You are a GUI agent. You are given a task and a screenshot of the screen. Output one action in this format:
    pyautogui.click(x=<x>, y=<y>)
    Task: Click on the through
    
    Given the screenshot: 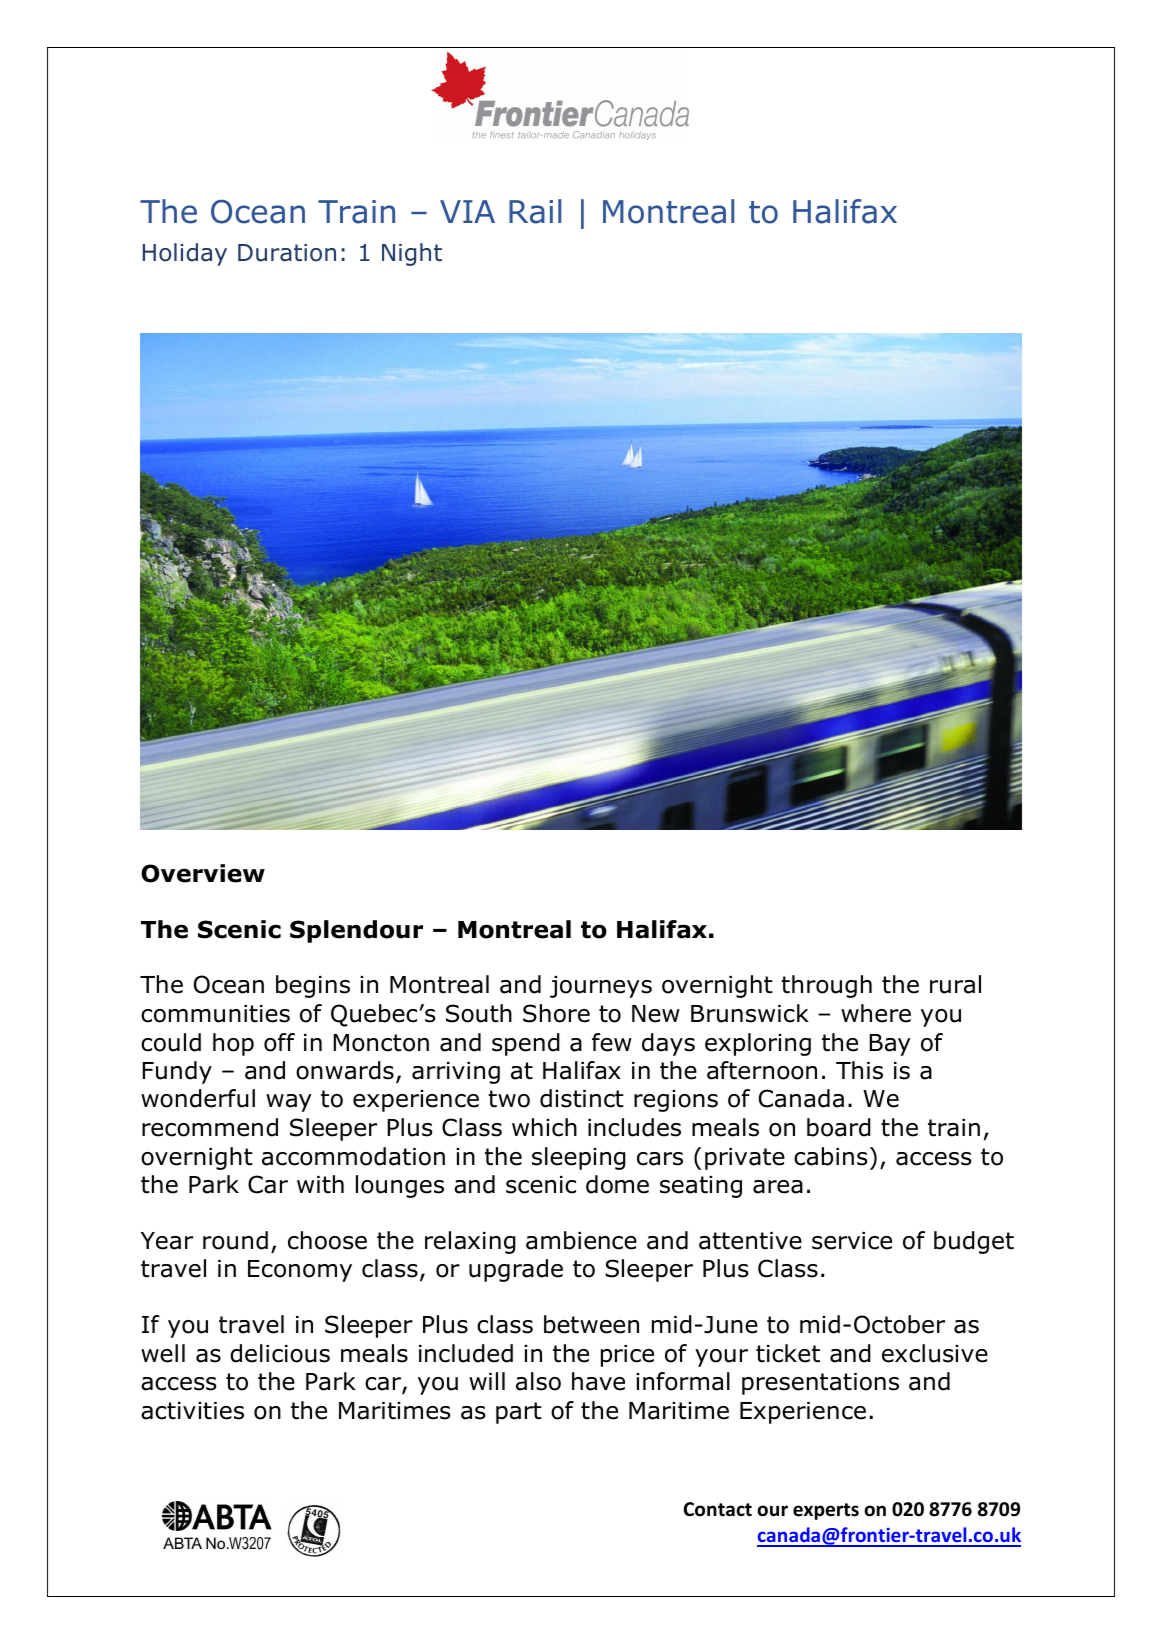 What is the action you would take?
    pyautogui.click(x=826, y=986)
